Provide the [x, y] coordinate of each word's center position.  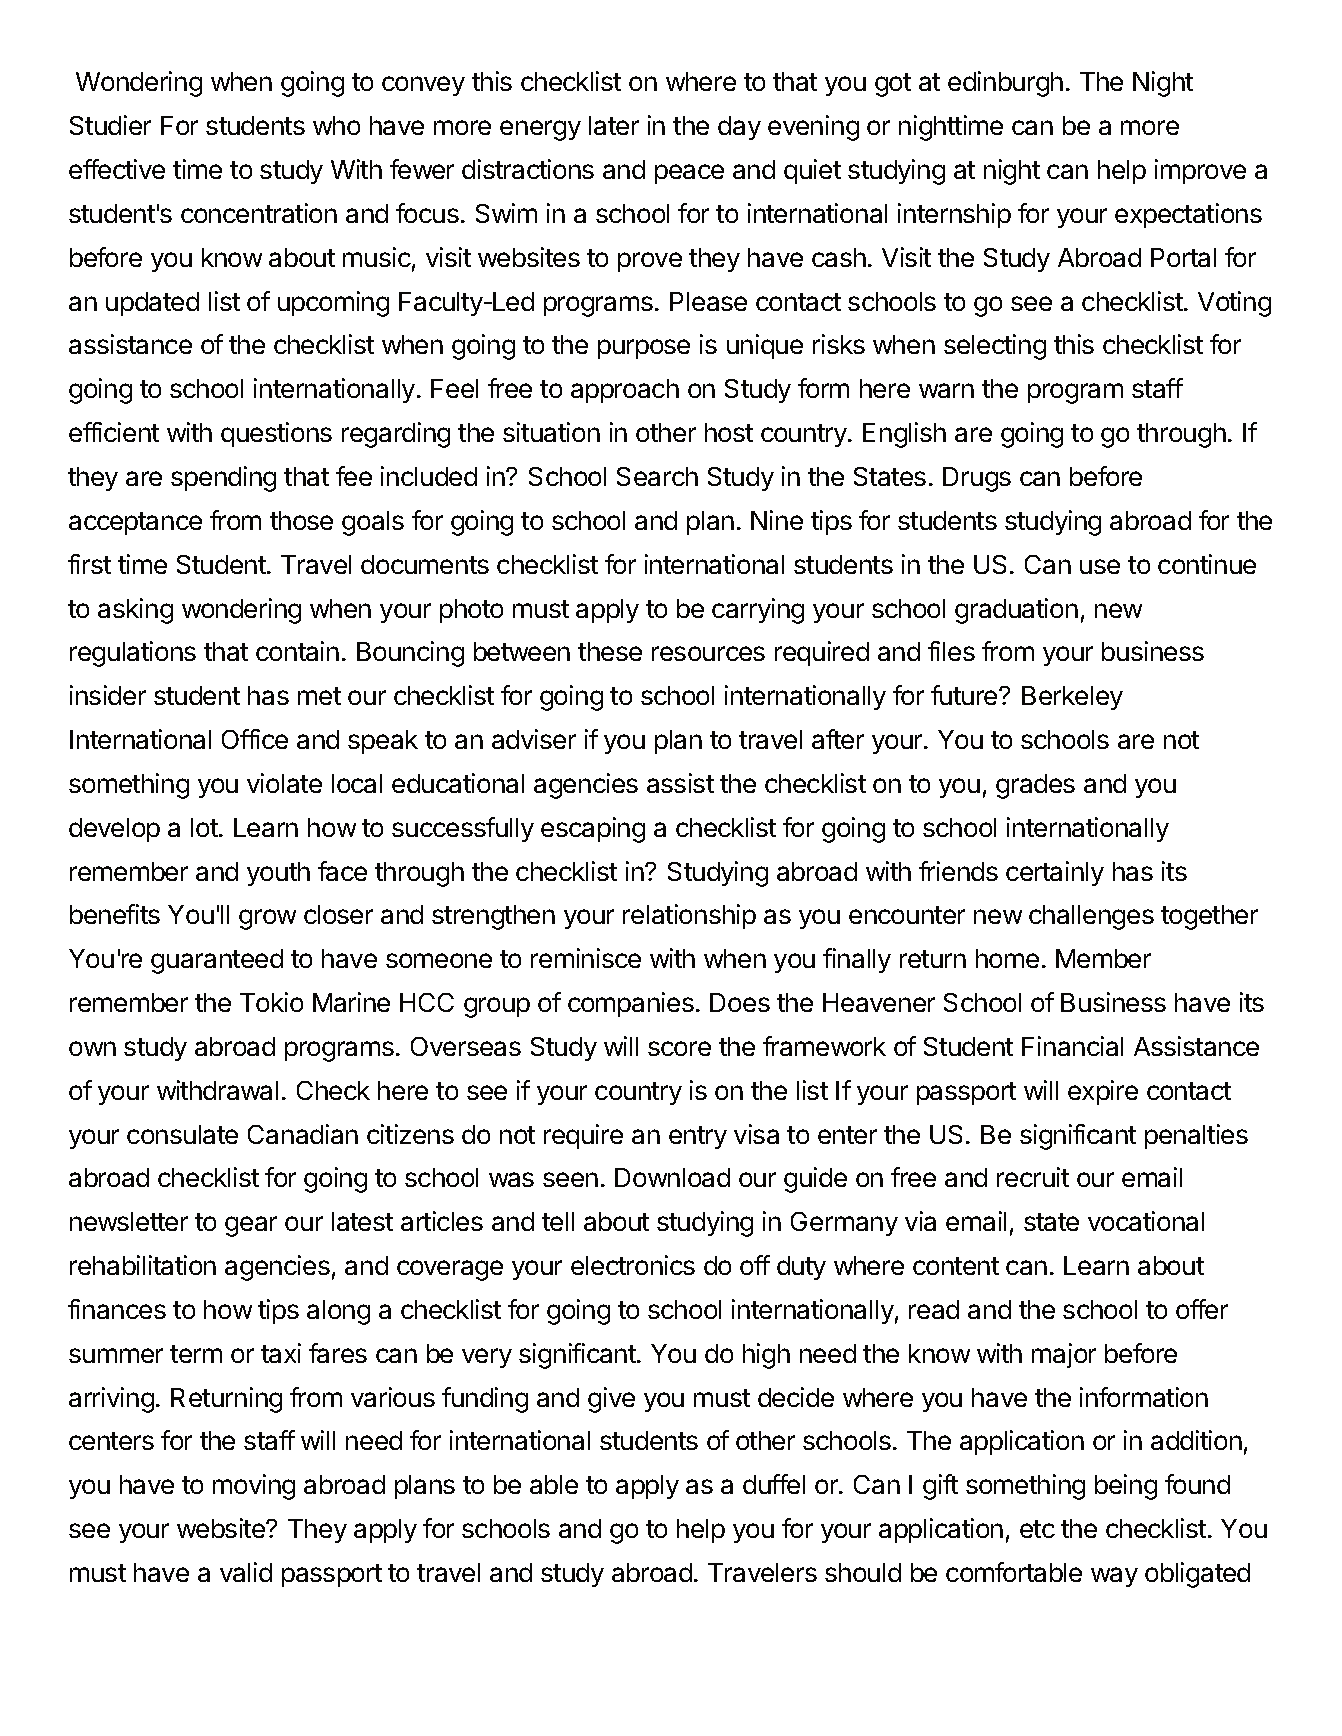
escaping [593, 830]
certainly [1055, 873]
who [336, 125]
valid [246, 1572]
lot [205, 827]
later [614, 125]
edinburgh [1005, 84]
